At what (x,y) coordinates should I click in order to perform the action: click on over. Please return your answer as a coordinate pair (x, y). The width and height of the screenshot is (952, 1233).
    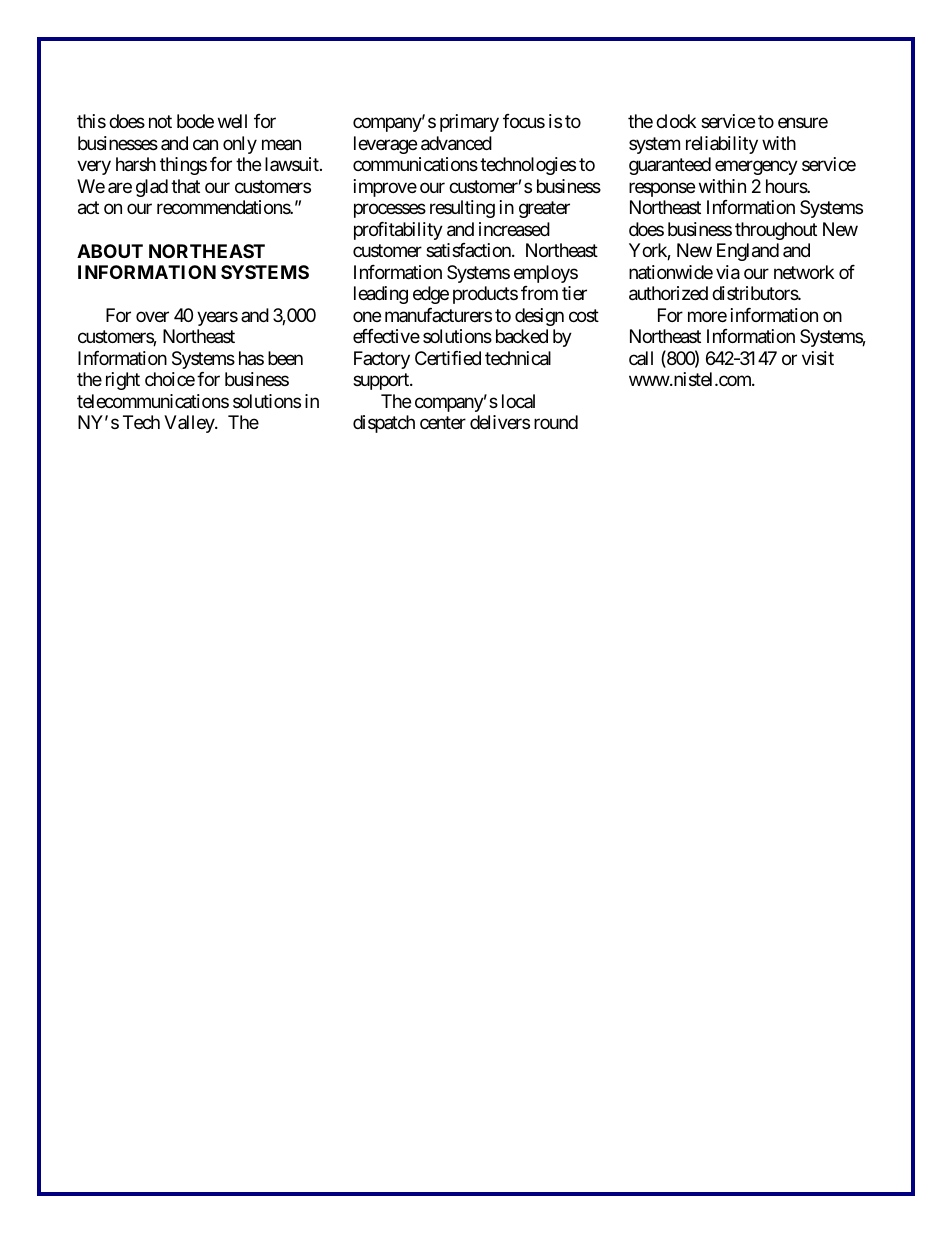
    Looking at the image, I should click on (152, 316).
